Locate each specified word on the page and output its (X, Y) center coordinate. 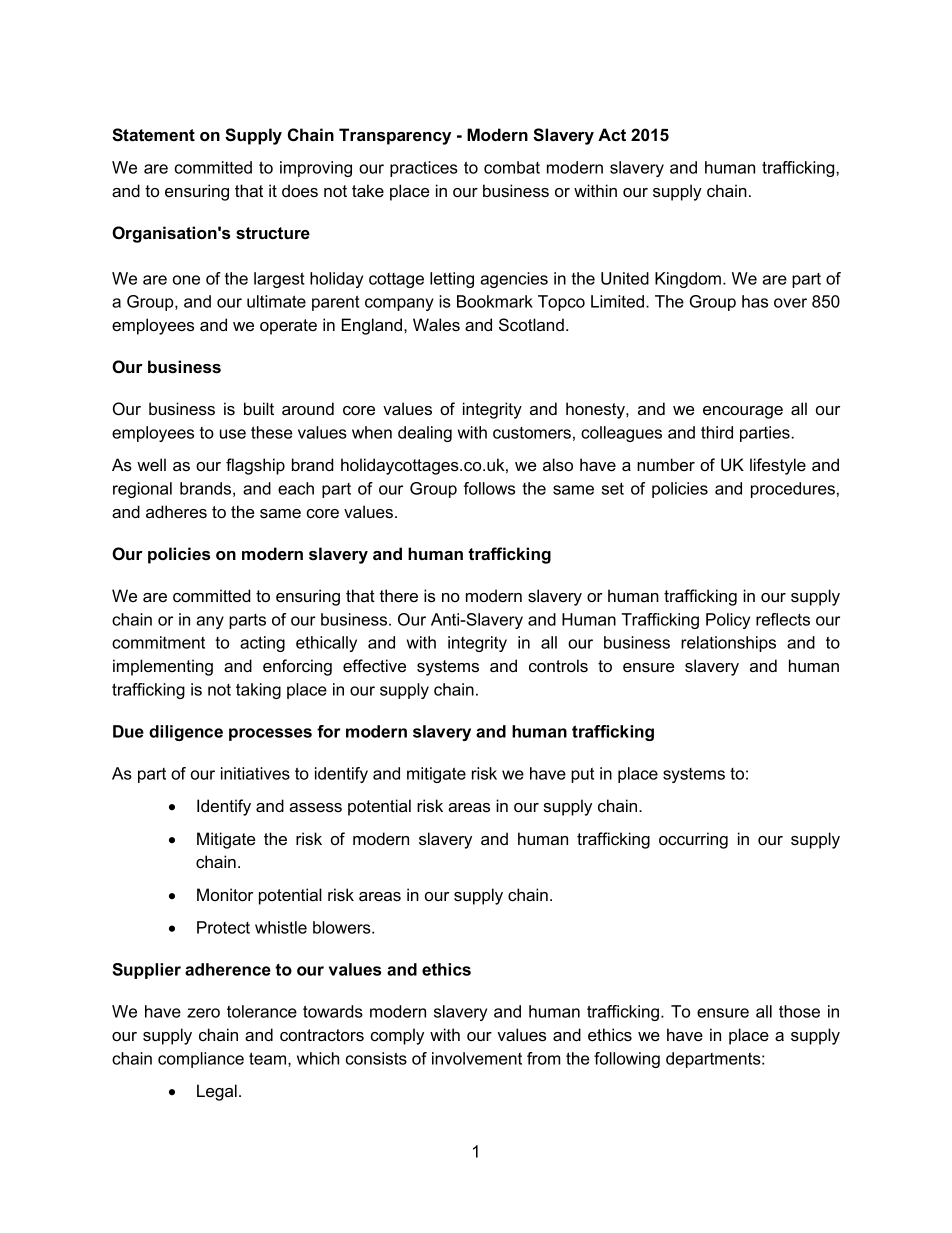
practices (424, 169)
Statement (153, 135)
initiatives (255, 773)
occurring (693, 840)
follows (489, 488)
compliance (201, 1060)
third (717, 432)
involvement (477, 1058)
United (625, 278)
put (582, 775)
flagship (255, 466)
